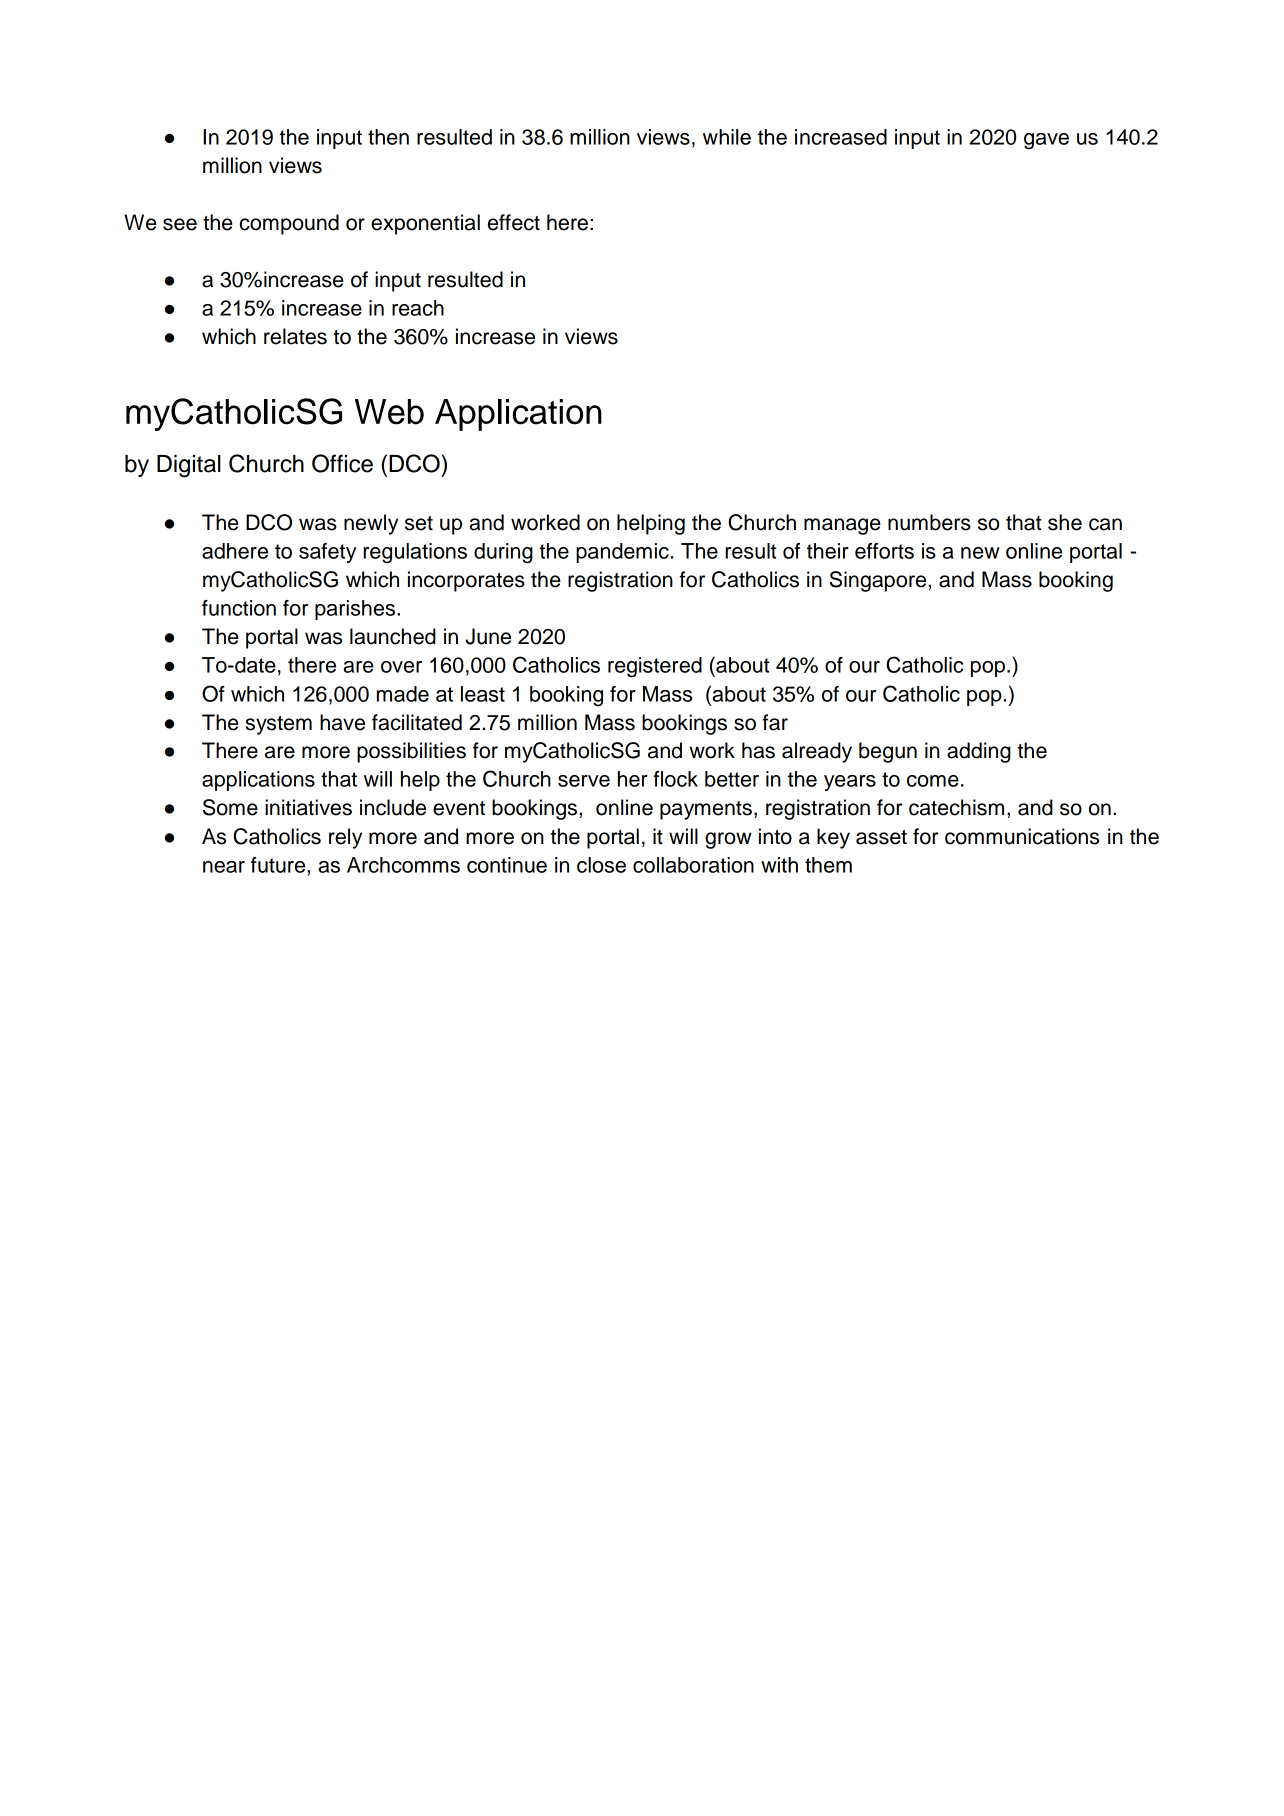  I want to click on gave, so click(1046, 141).
